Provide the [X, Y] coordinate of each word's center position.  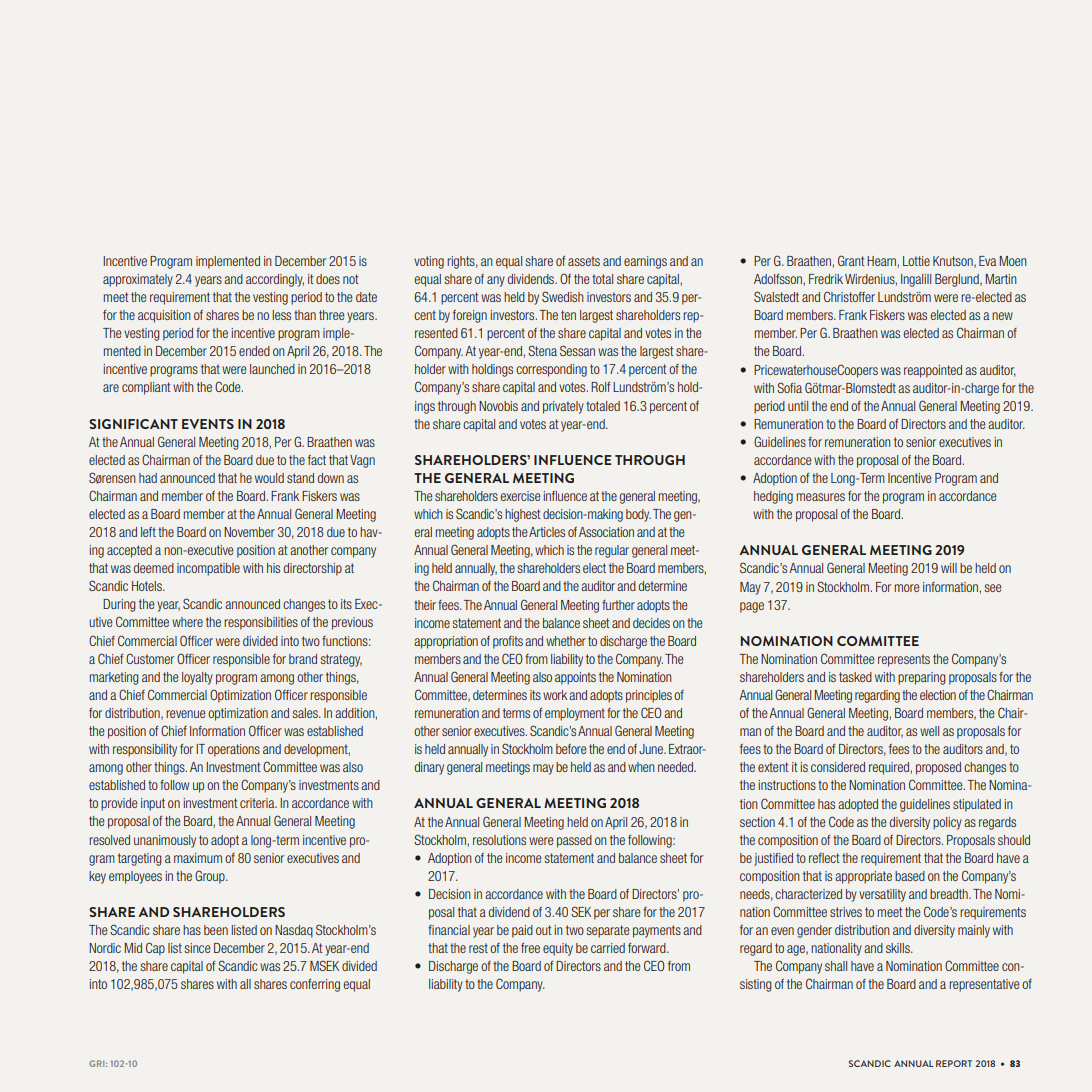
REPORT [954, 1063]
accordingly [275, 280]
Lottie [916, 261]
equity [558, 949]
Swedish [563, 296]
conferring [315, 985]
